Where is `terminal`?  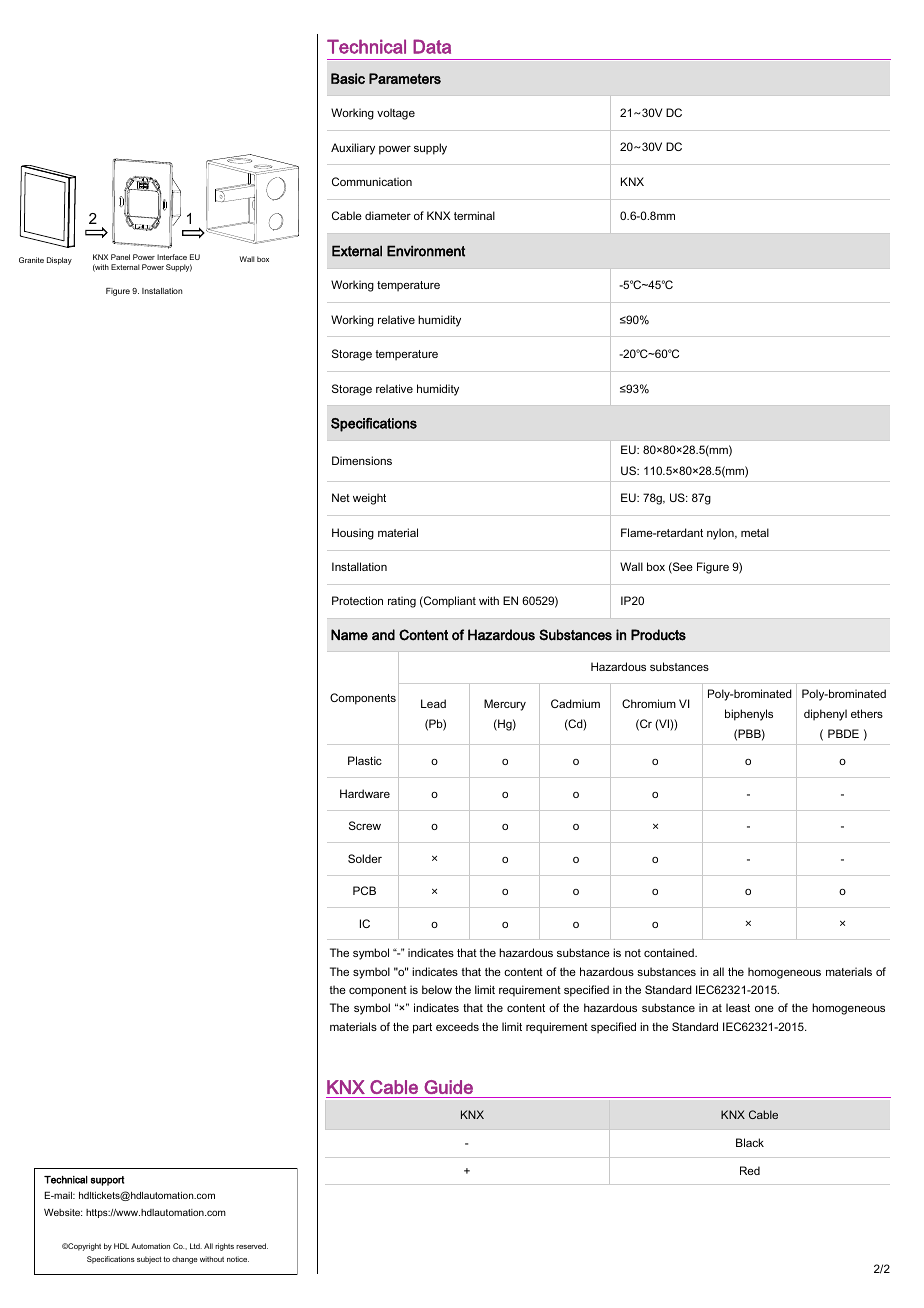
terminal is located at coordinates (474, 215).
